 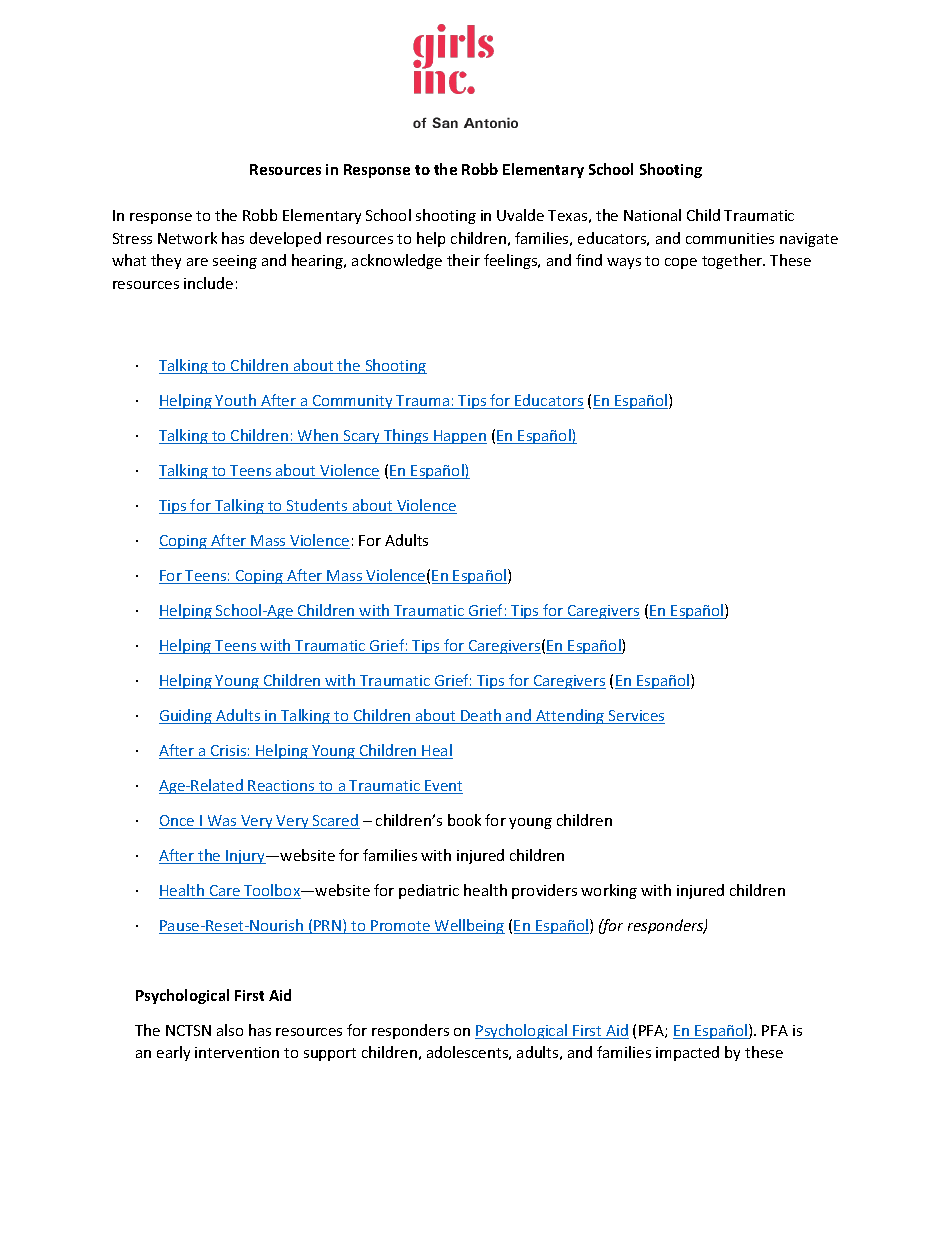 I want to click on support, so click(x=330, y=1054).
